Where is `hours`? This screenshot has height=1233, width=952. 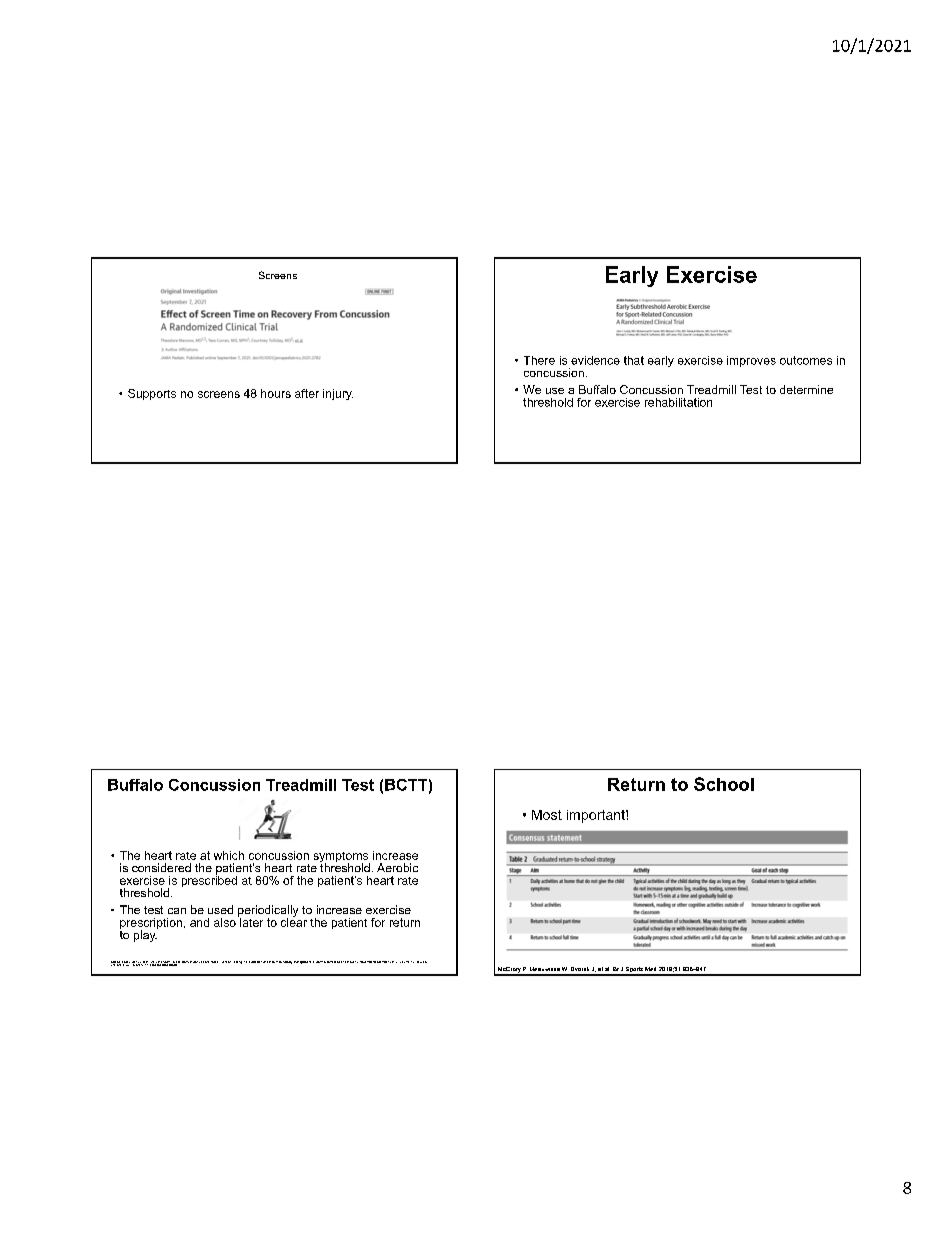
hours is located at coordinates (276, 393).
